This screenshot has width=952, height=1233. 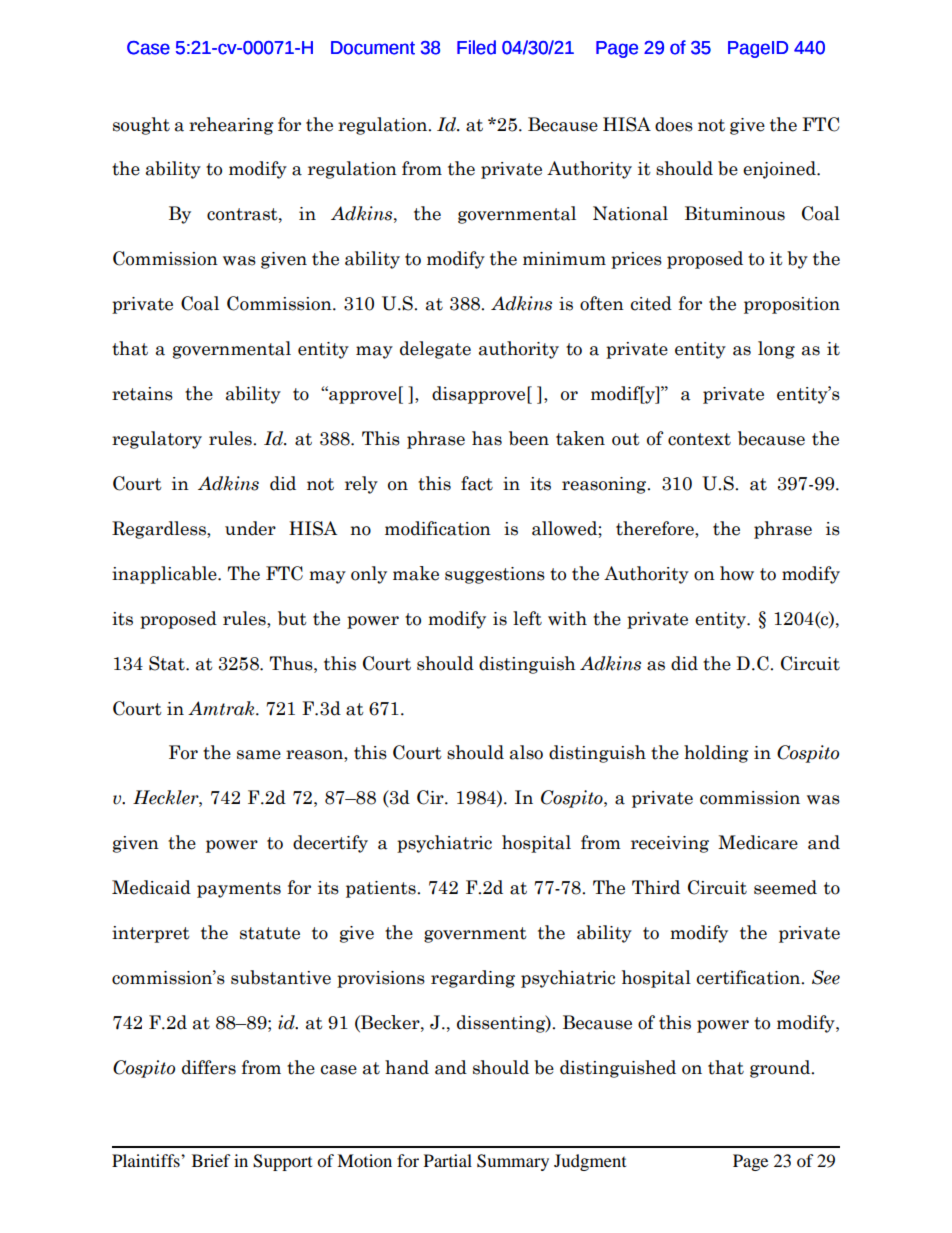 I want to click on same, so click(x=259, y=755).
